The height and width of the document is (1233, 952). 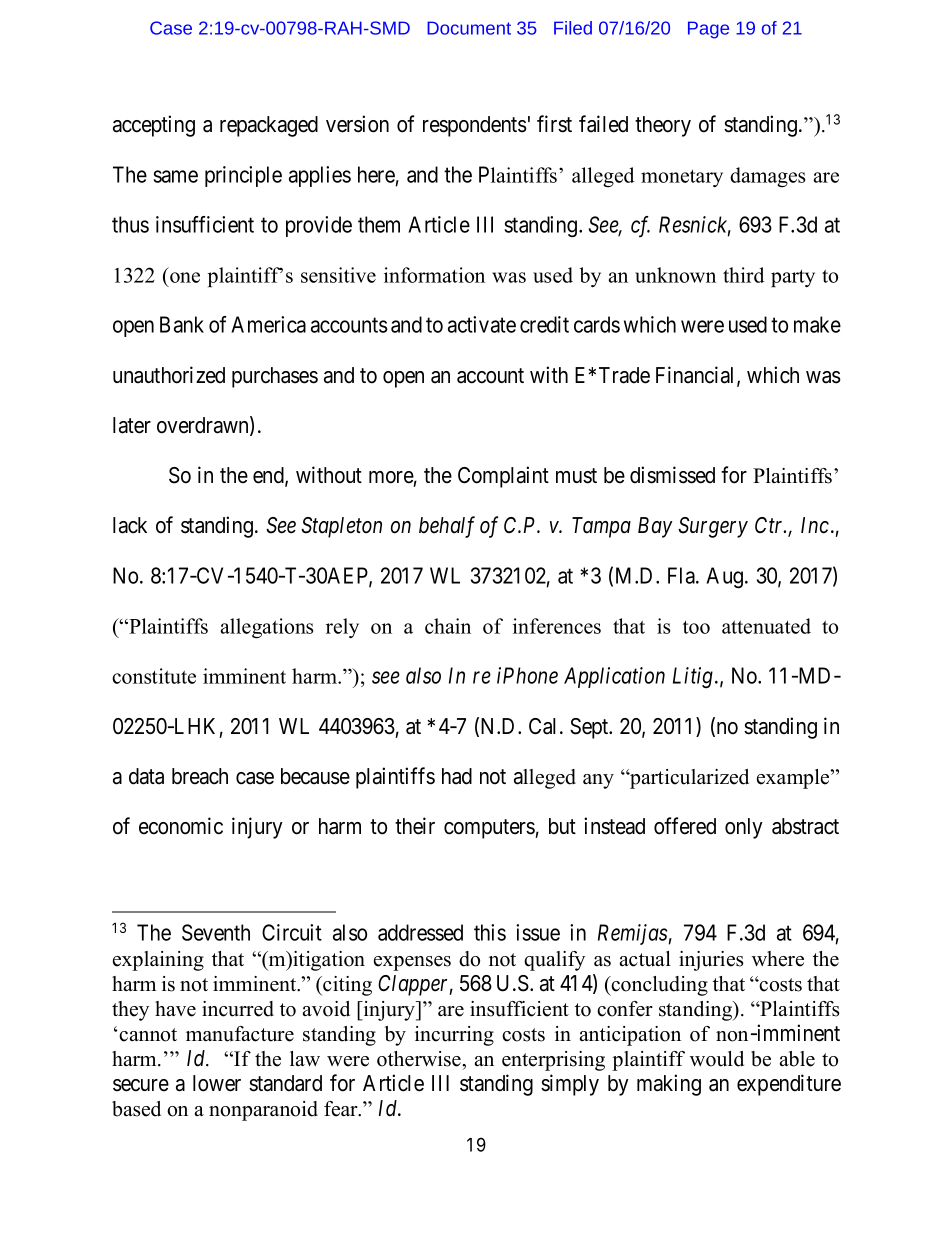 What do you see at coordinates (269, 126) in the document?
I see `repackaged` at bounding box center [269, 126].
